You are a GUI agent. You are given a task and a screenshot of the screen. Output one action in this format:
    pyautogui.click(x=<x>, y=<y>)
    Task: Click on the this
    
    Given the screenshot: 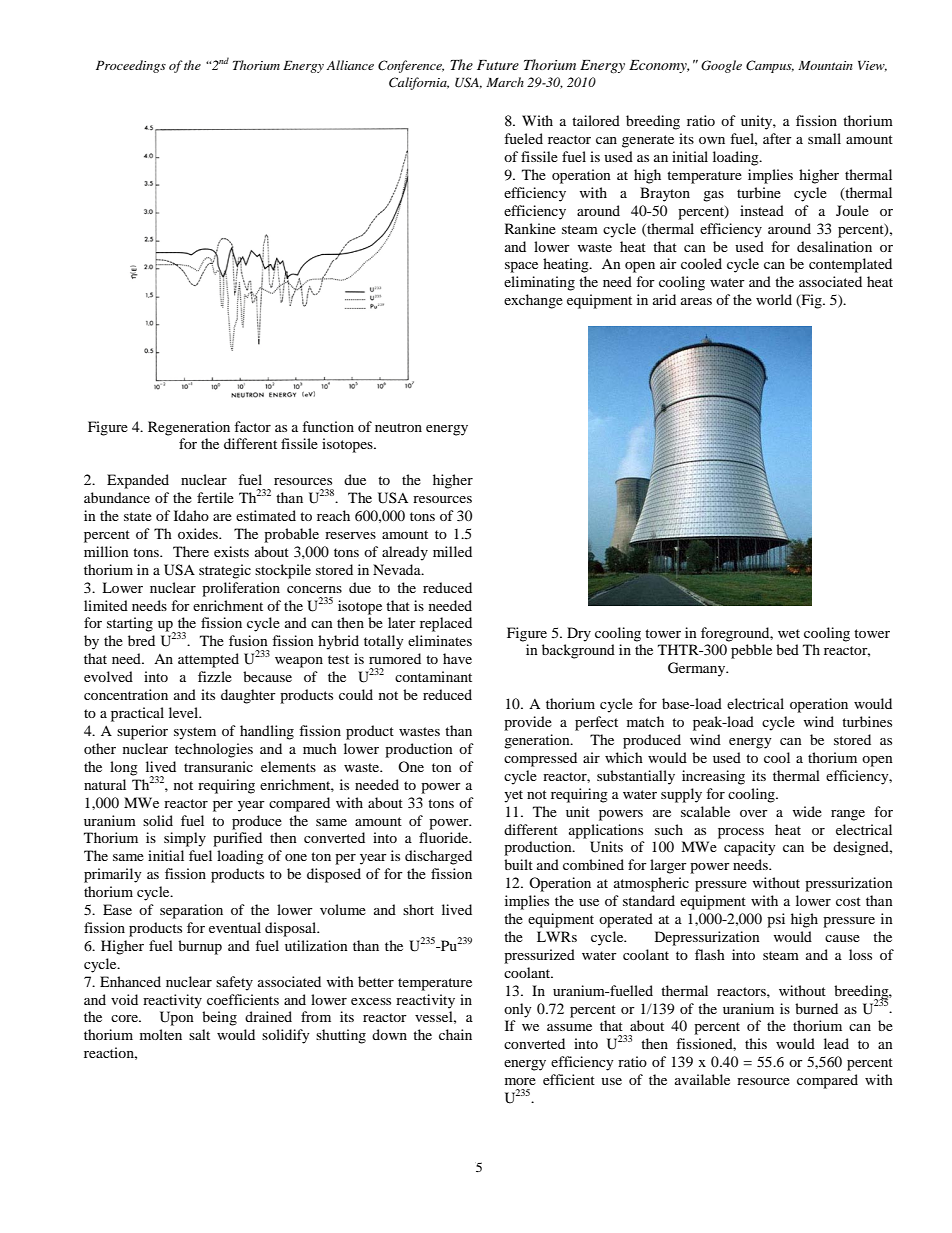 What is the action you would take?
    pyautogui.click(x=756, y=1043)
